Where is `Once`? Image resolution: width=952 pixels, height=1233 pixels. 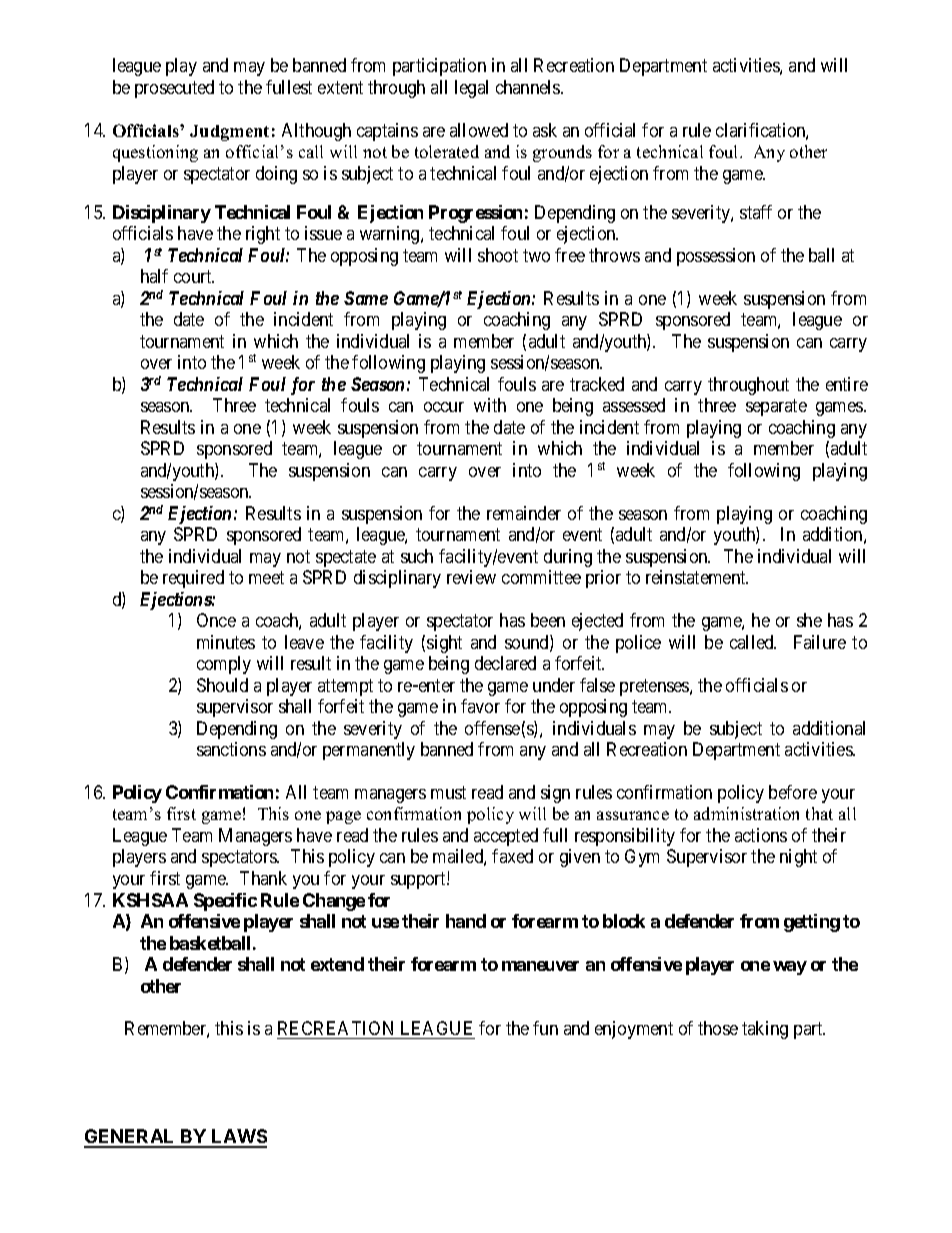
Once is located at coordinates (216, 620).
